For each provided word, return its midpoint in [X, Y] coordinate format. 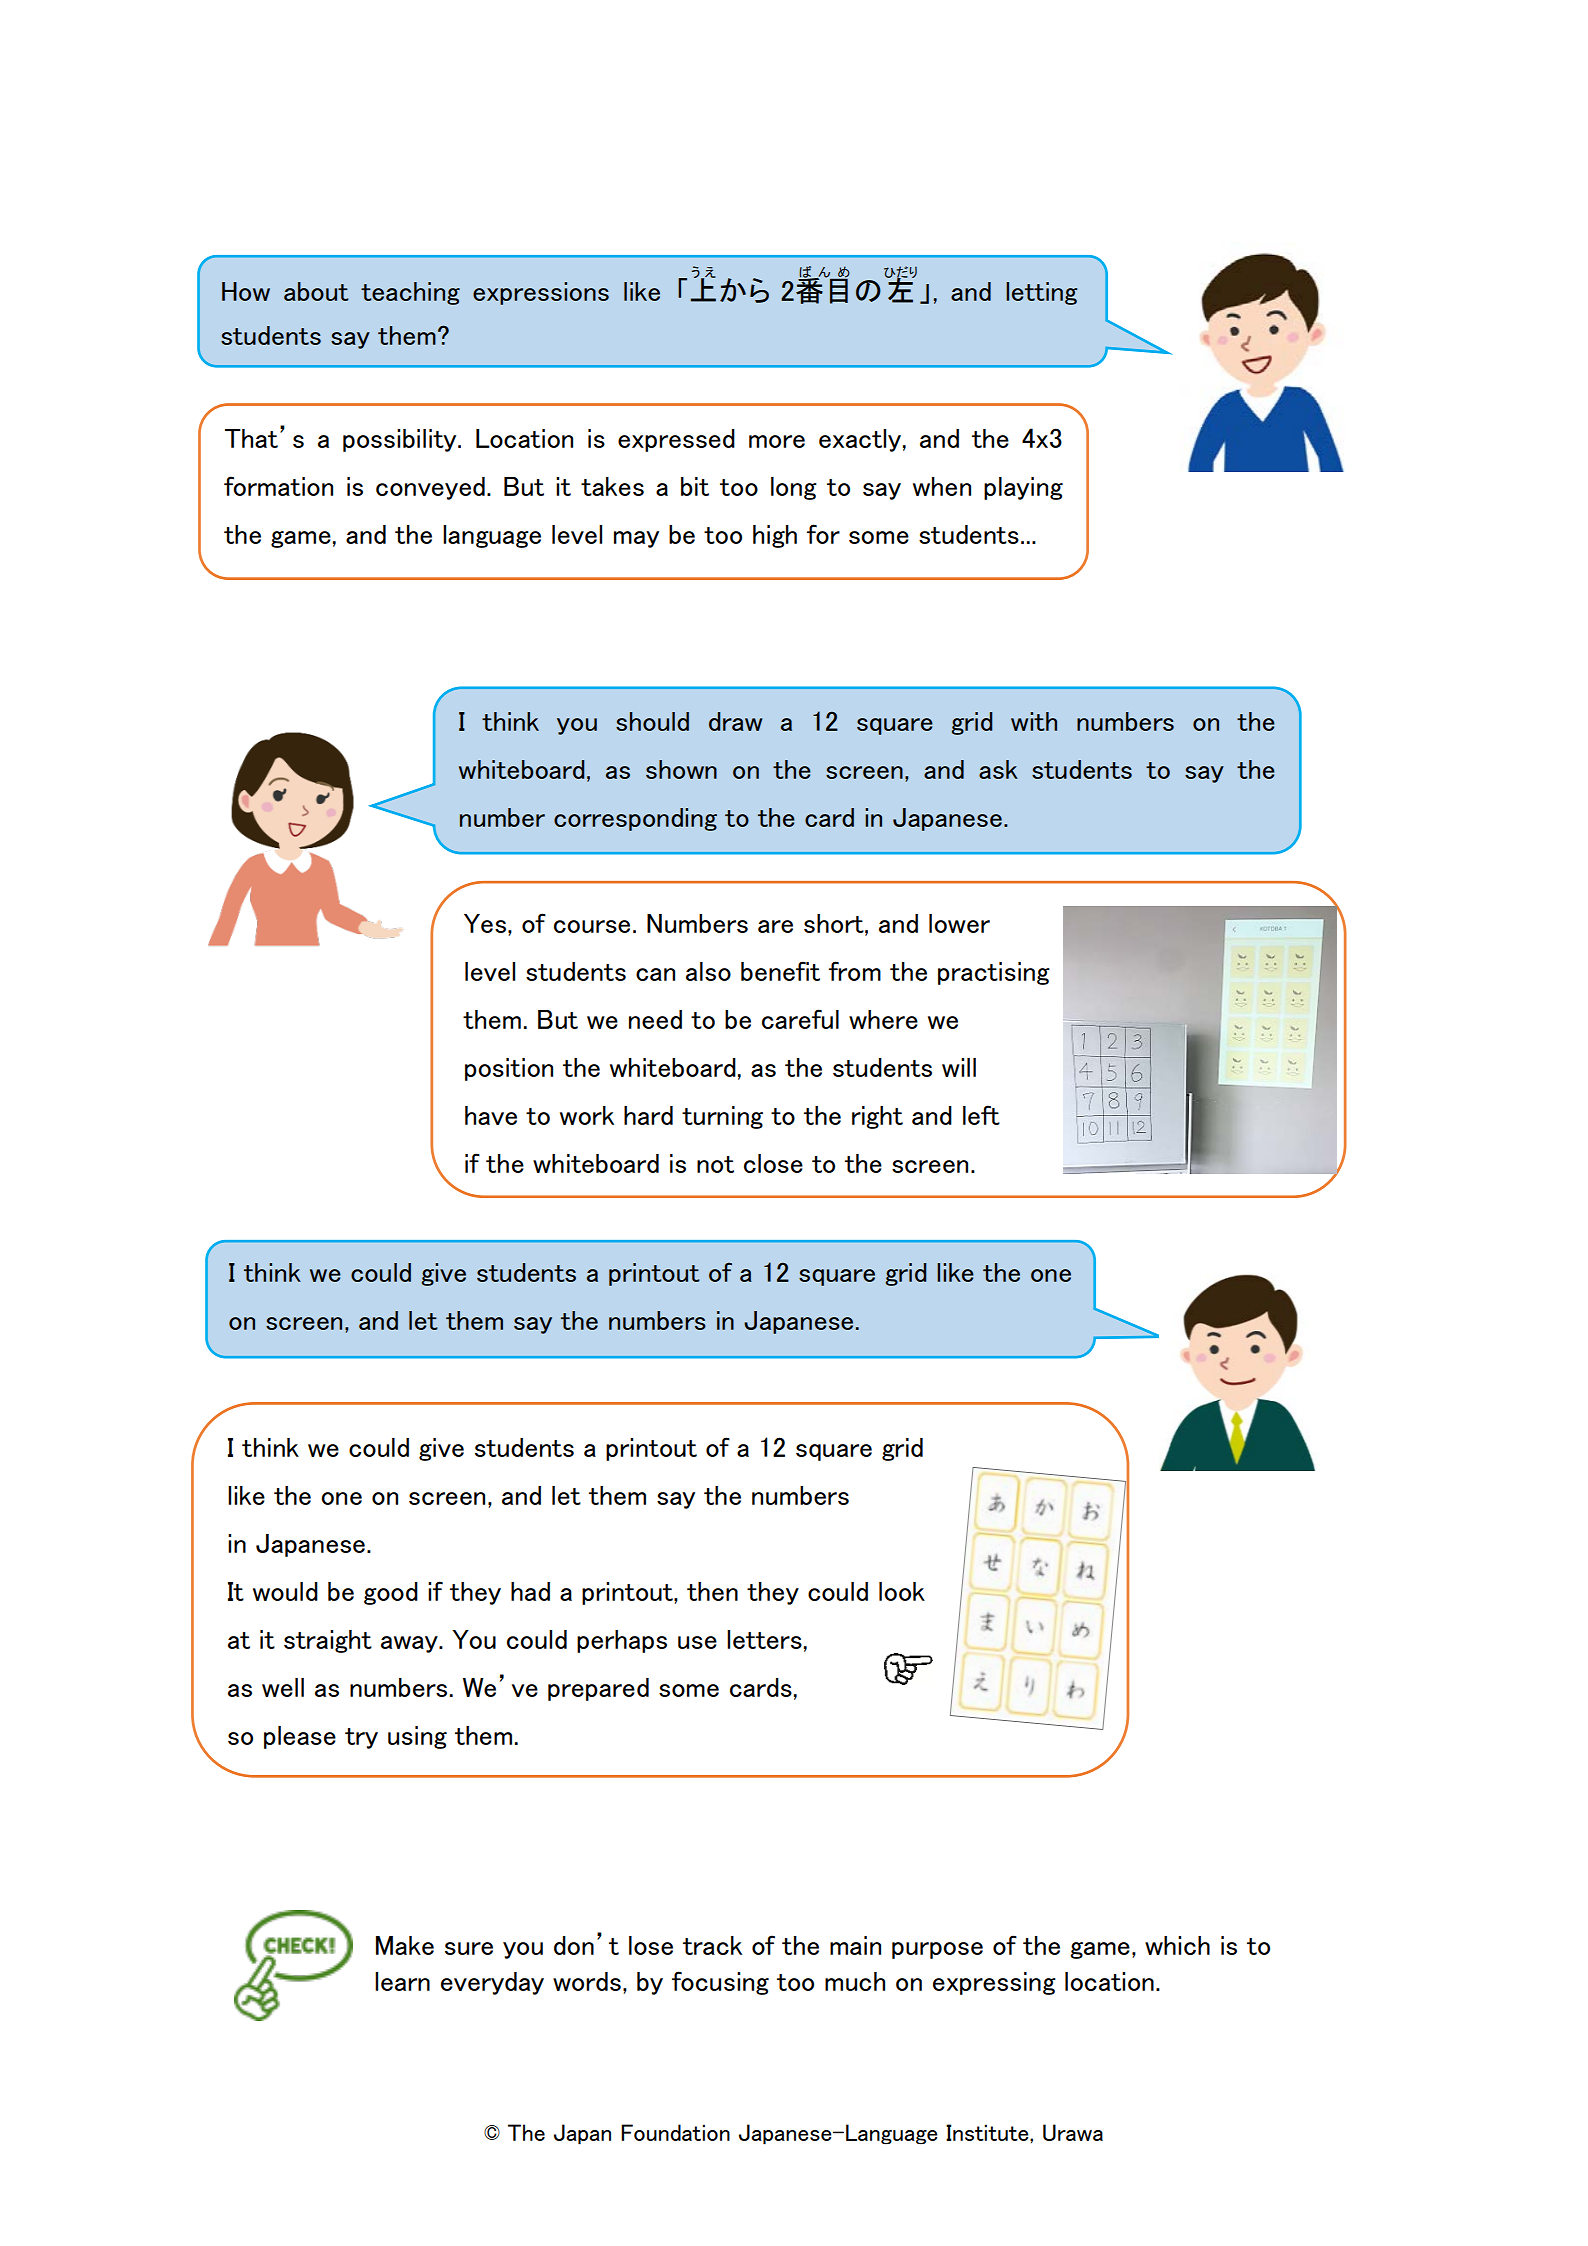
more [777, 441]
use [697, 1642]
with [1034, 721]
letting [1041, 293]
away [410, 1644]
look [902, 1591]
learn [402, 1981]
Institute [988, 2132]
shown [681, 769]
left [981, 1115]
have [491, 1115]
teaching [410, 293]
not [715, 1164]
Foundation [675, 2132]
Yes [485, 923]
